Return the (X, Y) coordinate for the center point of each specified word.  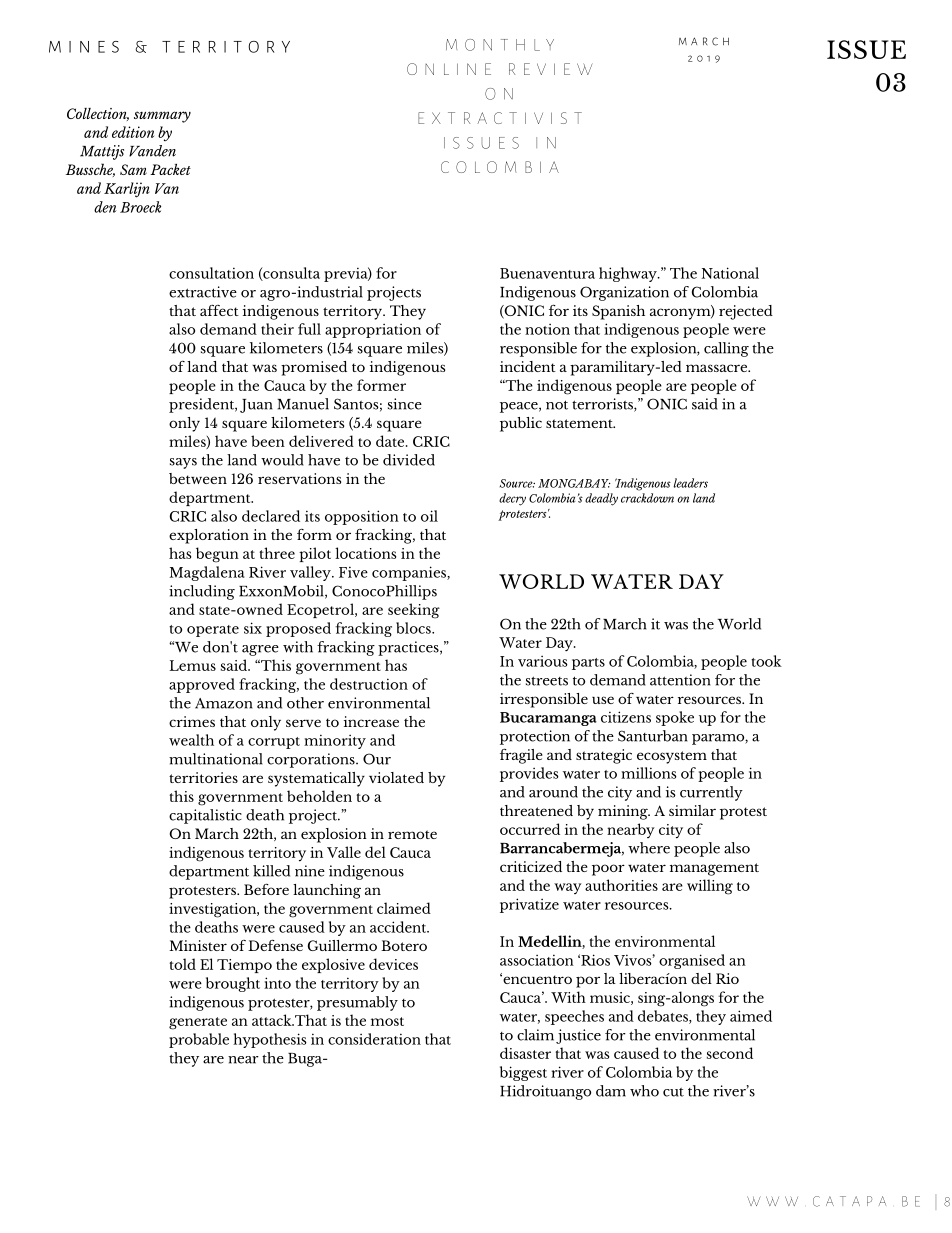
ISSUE (866, 49)
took (766, 661)
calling (726, 349)
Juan (256, 406)
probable (199, 1040)
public (521, 424)
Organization (624, 293)
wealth (191, 740)
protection (535, 737)
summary (162, 117)
